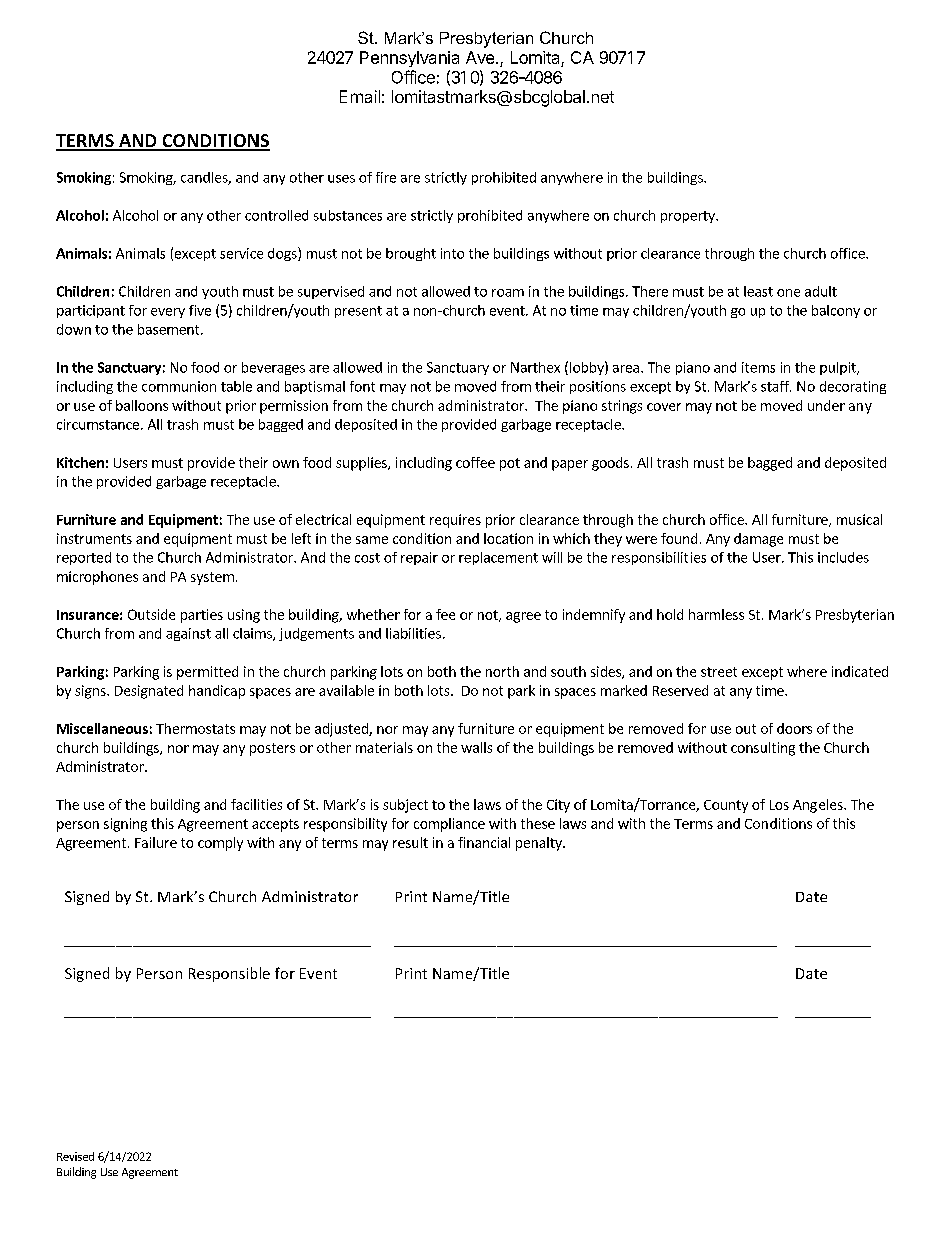 Image resolution: width=952 pixels, height=1233 pixels. I want to click on Outside, so click(151, 614).
